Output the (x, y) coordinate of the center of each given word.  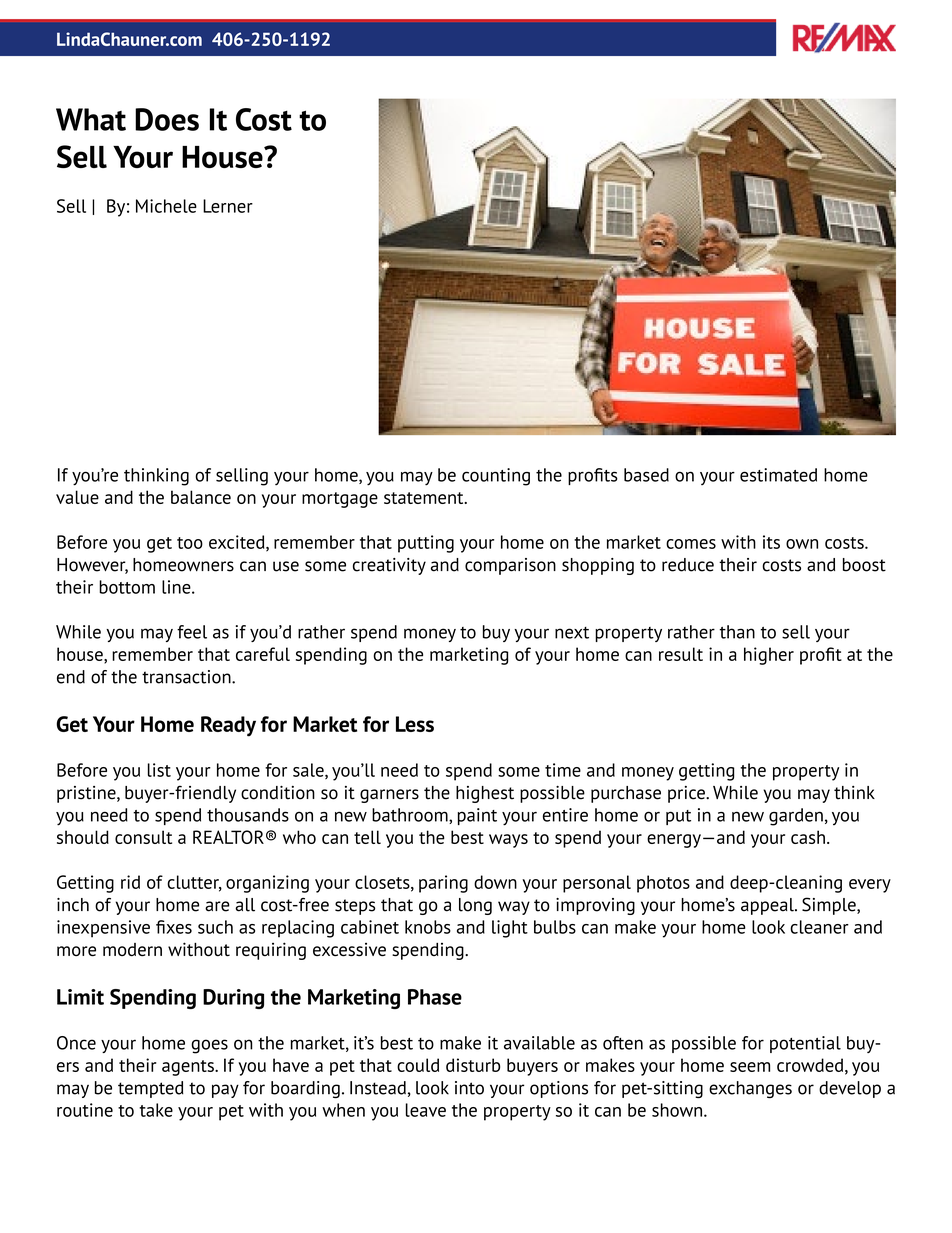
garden (796, 817)
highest (485, 794)
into (469, 1088)
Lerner (228, 206)
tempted (151, 1089)
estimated (778, 475)
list (159, 770)
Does (167, 119)
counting (496, 477)
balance (201, 497)
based (646, 475)
